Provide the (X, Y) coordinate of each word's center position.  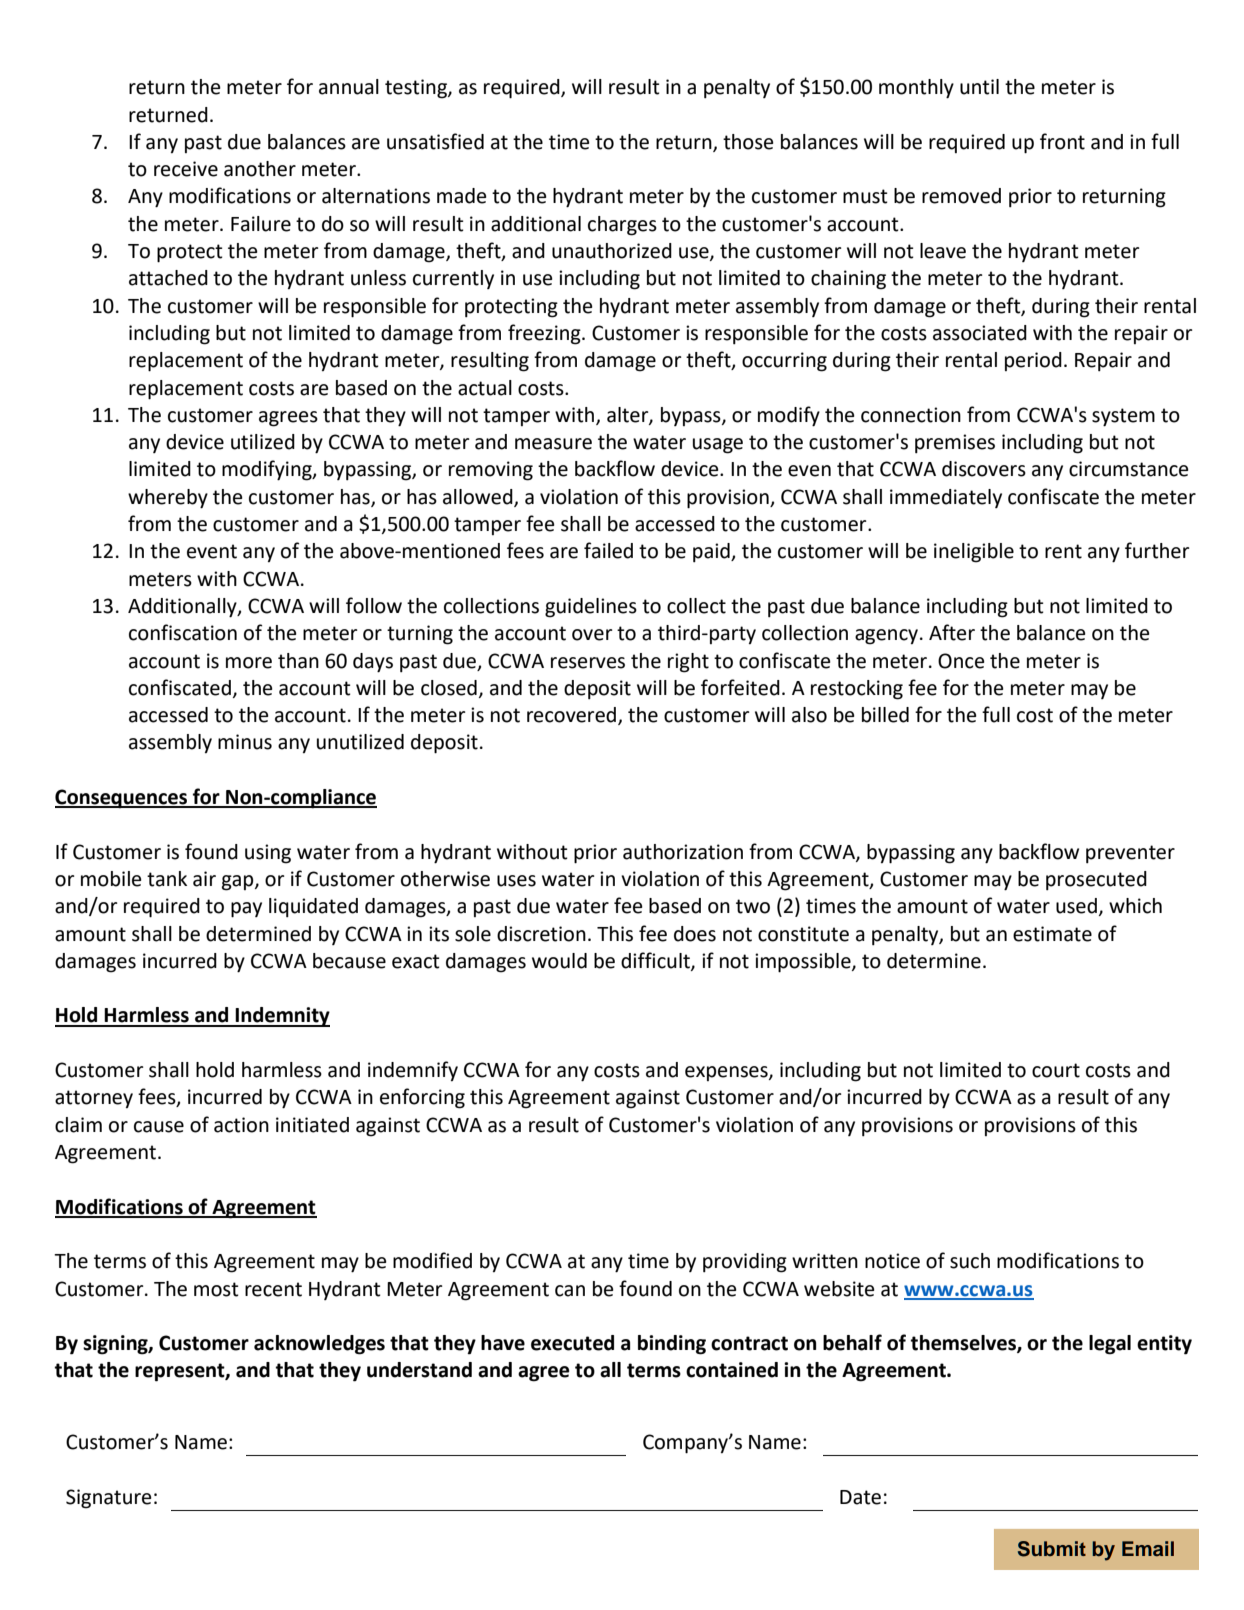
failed (608, 550)
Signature (108, 1499)
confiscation (183, 632)
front (1062, 141)
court (1056, 1070)
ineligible (974, 553)
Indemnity (282, 1017)
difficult (656, 961)
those (748, 142)
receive (186, 169)
